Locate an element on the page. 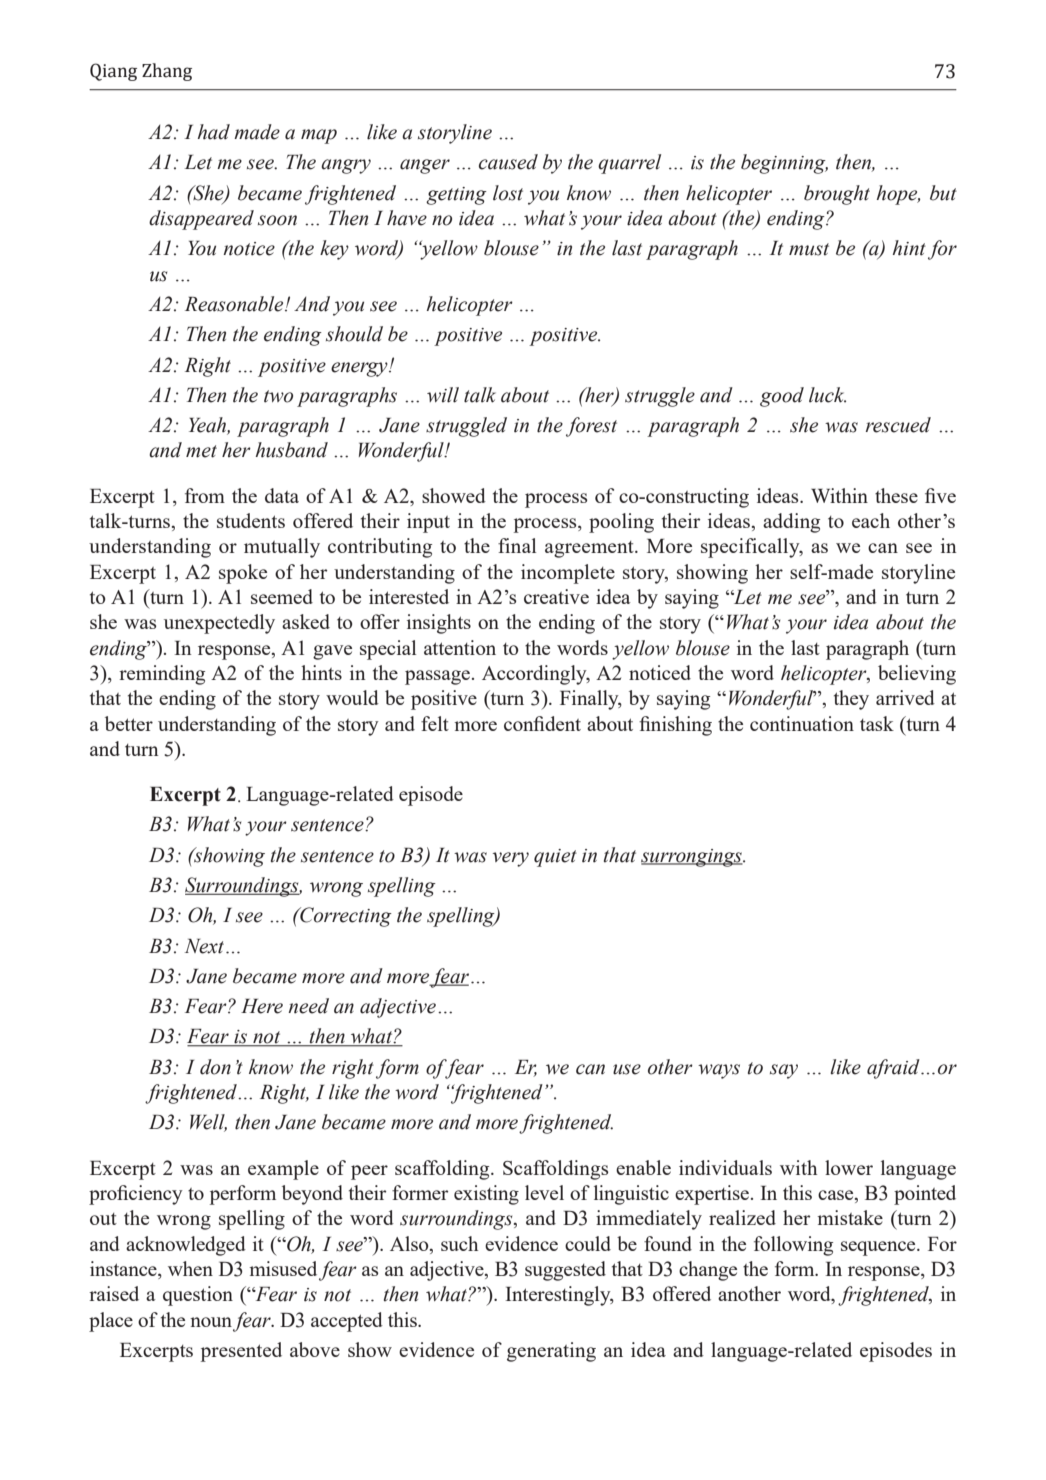 This image has height=1480, width=1046. caused is located at coordinates (508, 162).
